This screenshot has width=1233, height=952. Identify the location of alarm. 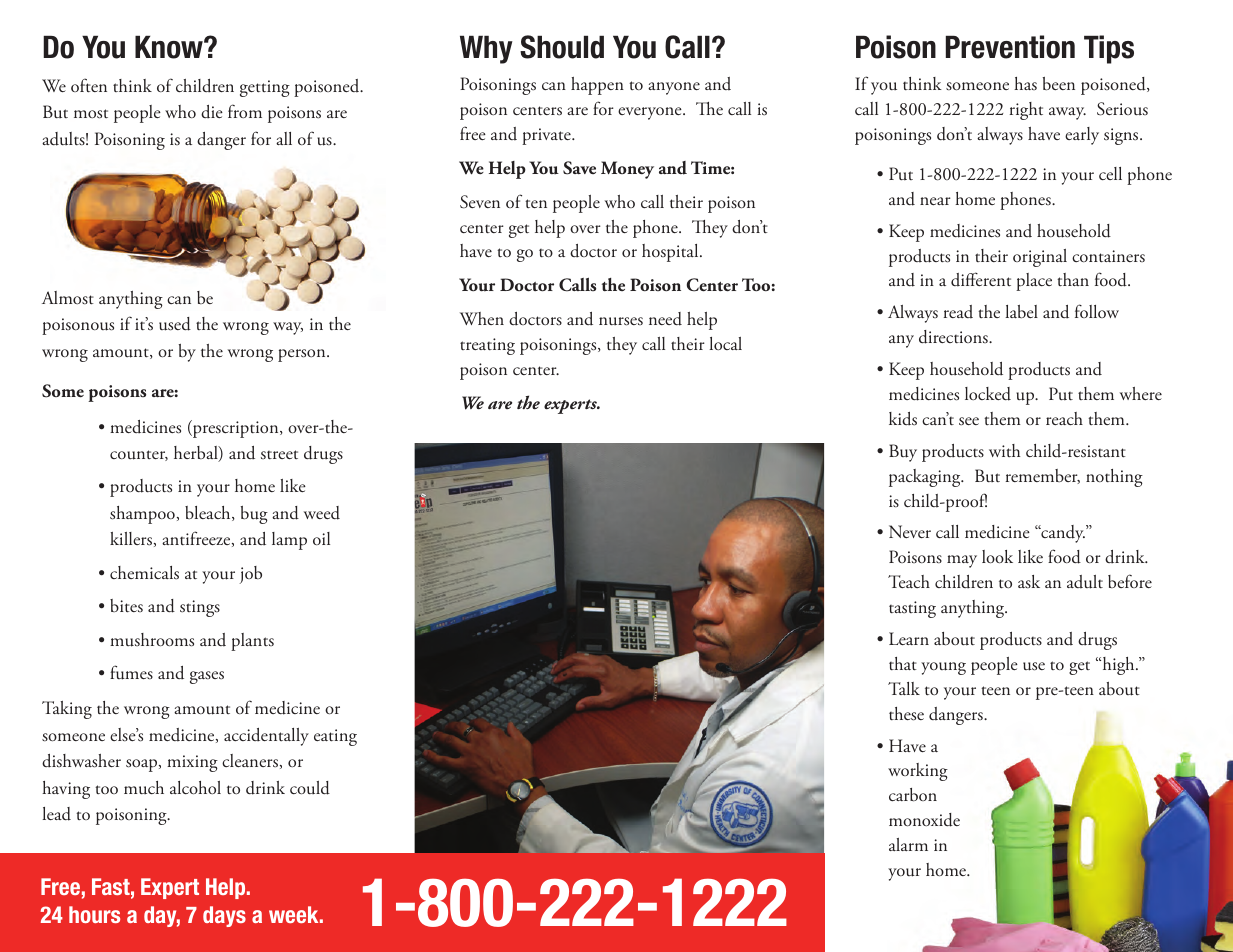
(908, 844).
